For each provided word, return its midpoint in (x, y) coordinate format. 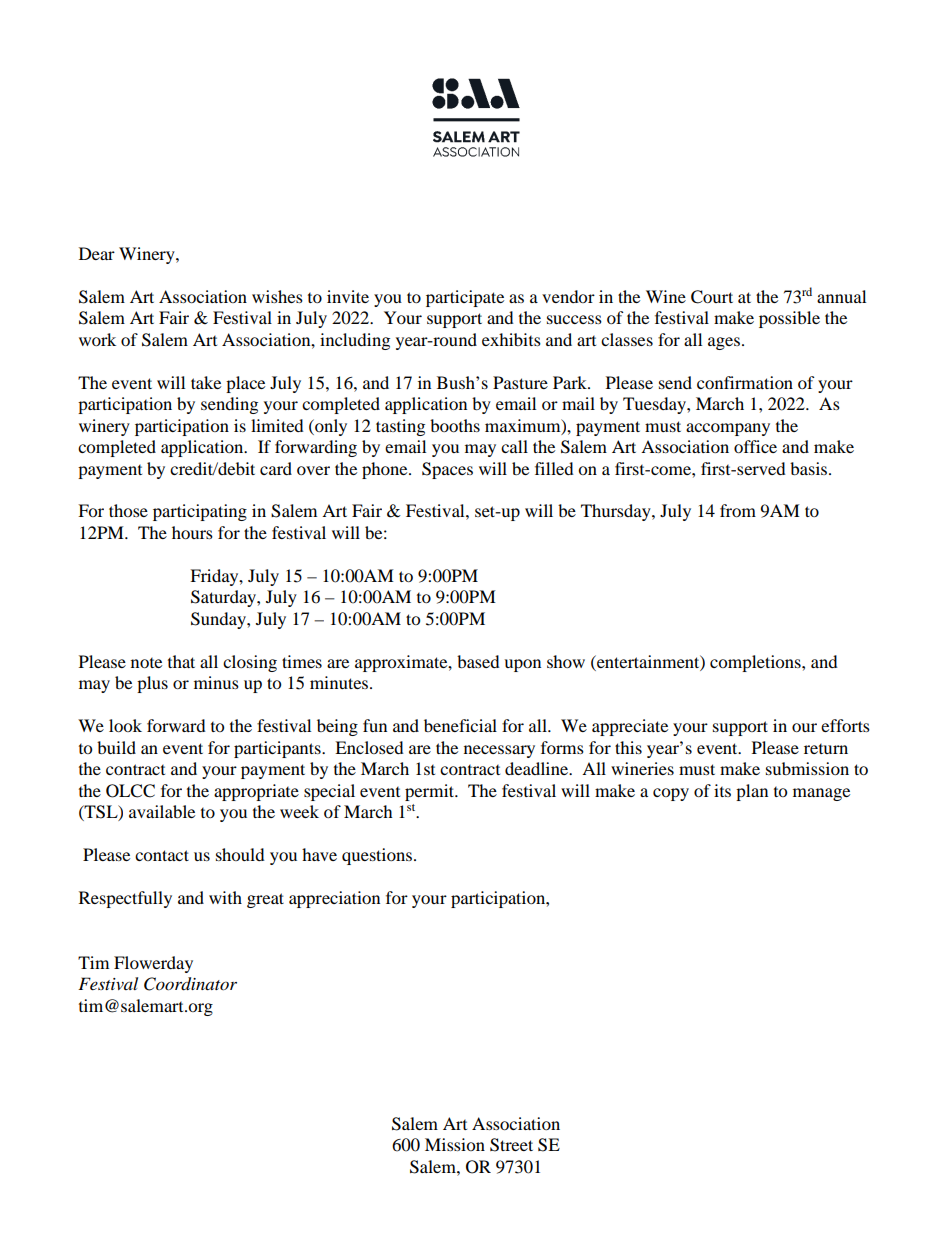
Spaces (447, 470)
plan (752, 792)
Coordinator (190, 984)
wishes (277, 296)
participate (465, 298)
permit (431, 792)
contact (162, 855)
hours (192, 532)
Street (511, 1145)
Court (712, 297)
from (738, 510)
